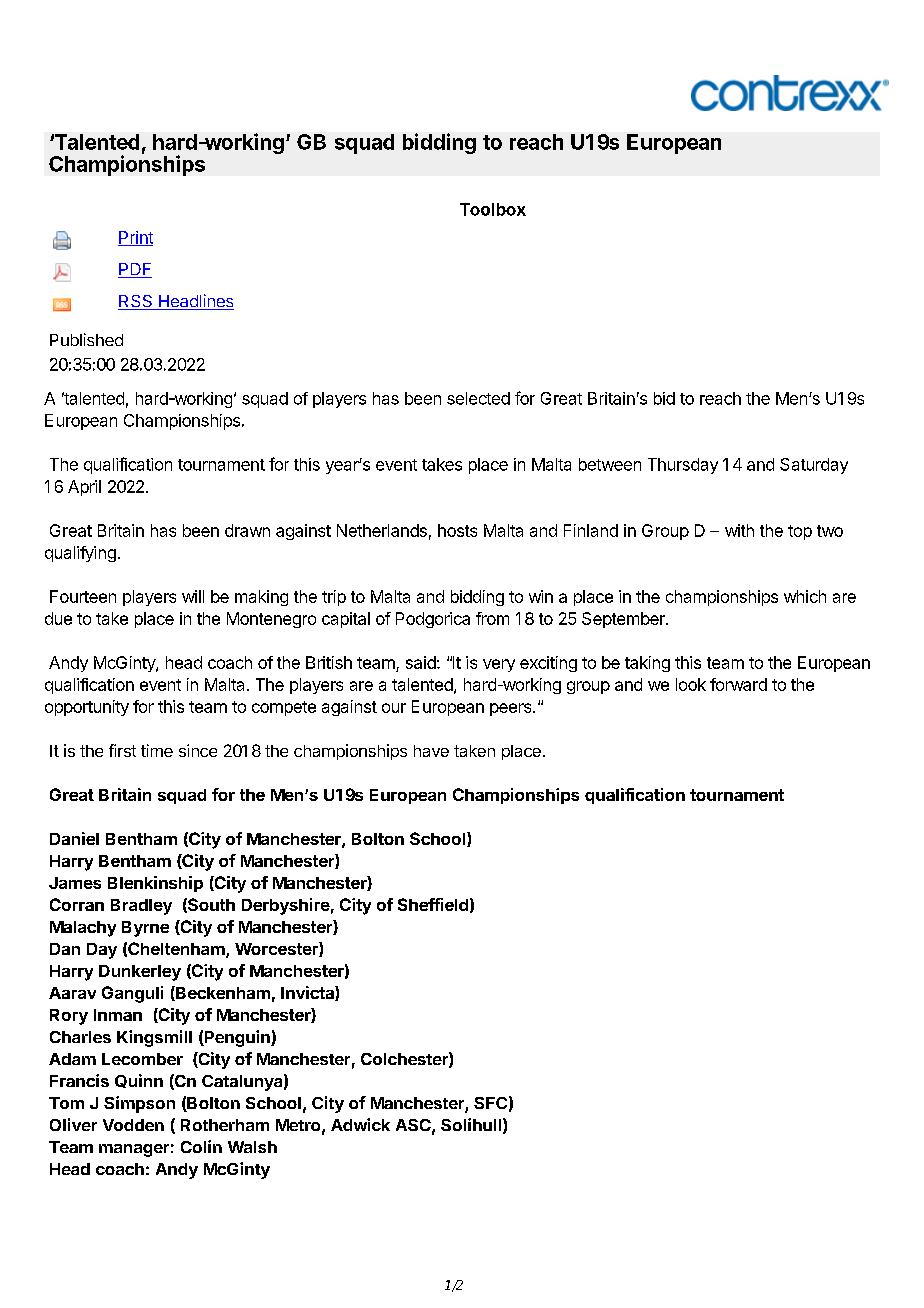 The height and width of the screenshot is (1308, 924). Describe the element at coordinates (252, 1147) in the screenshot. I see `Walsh` at that location.
